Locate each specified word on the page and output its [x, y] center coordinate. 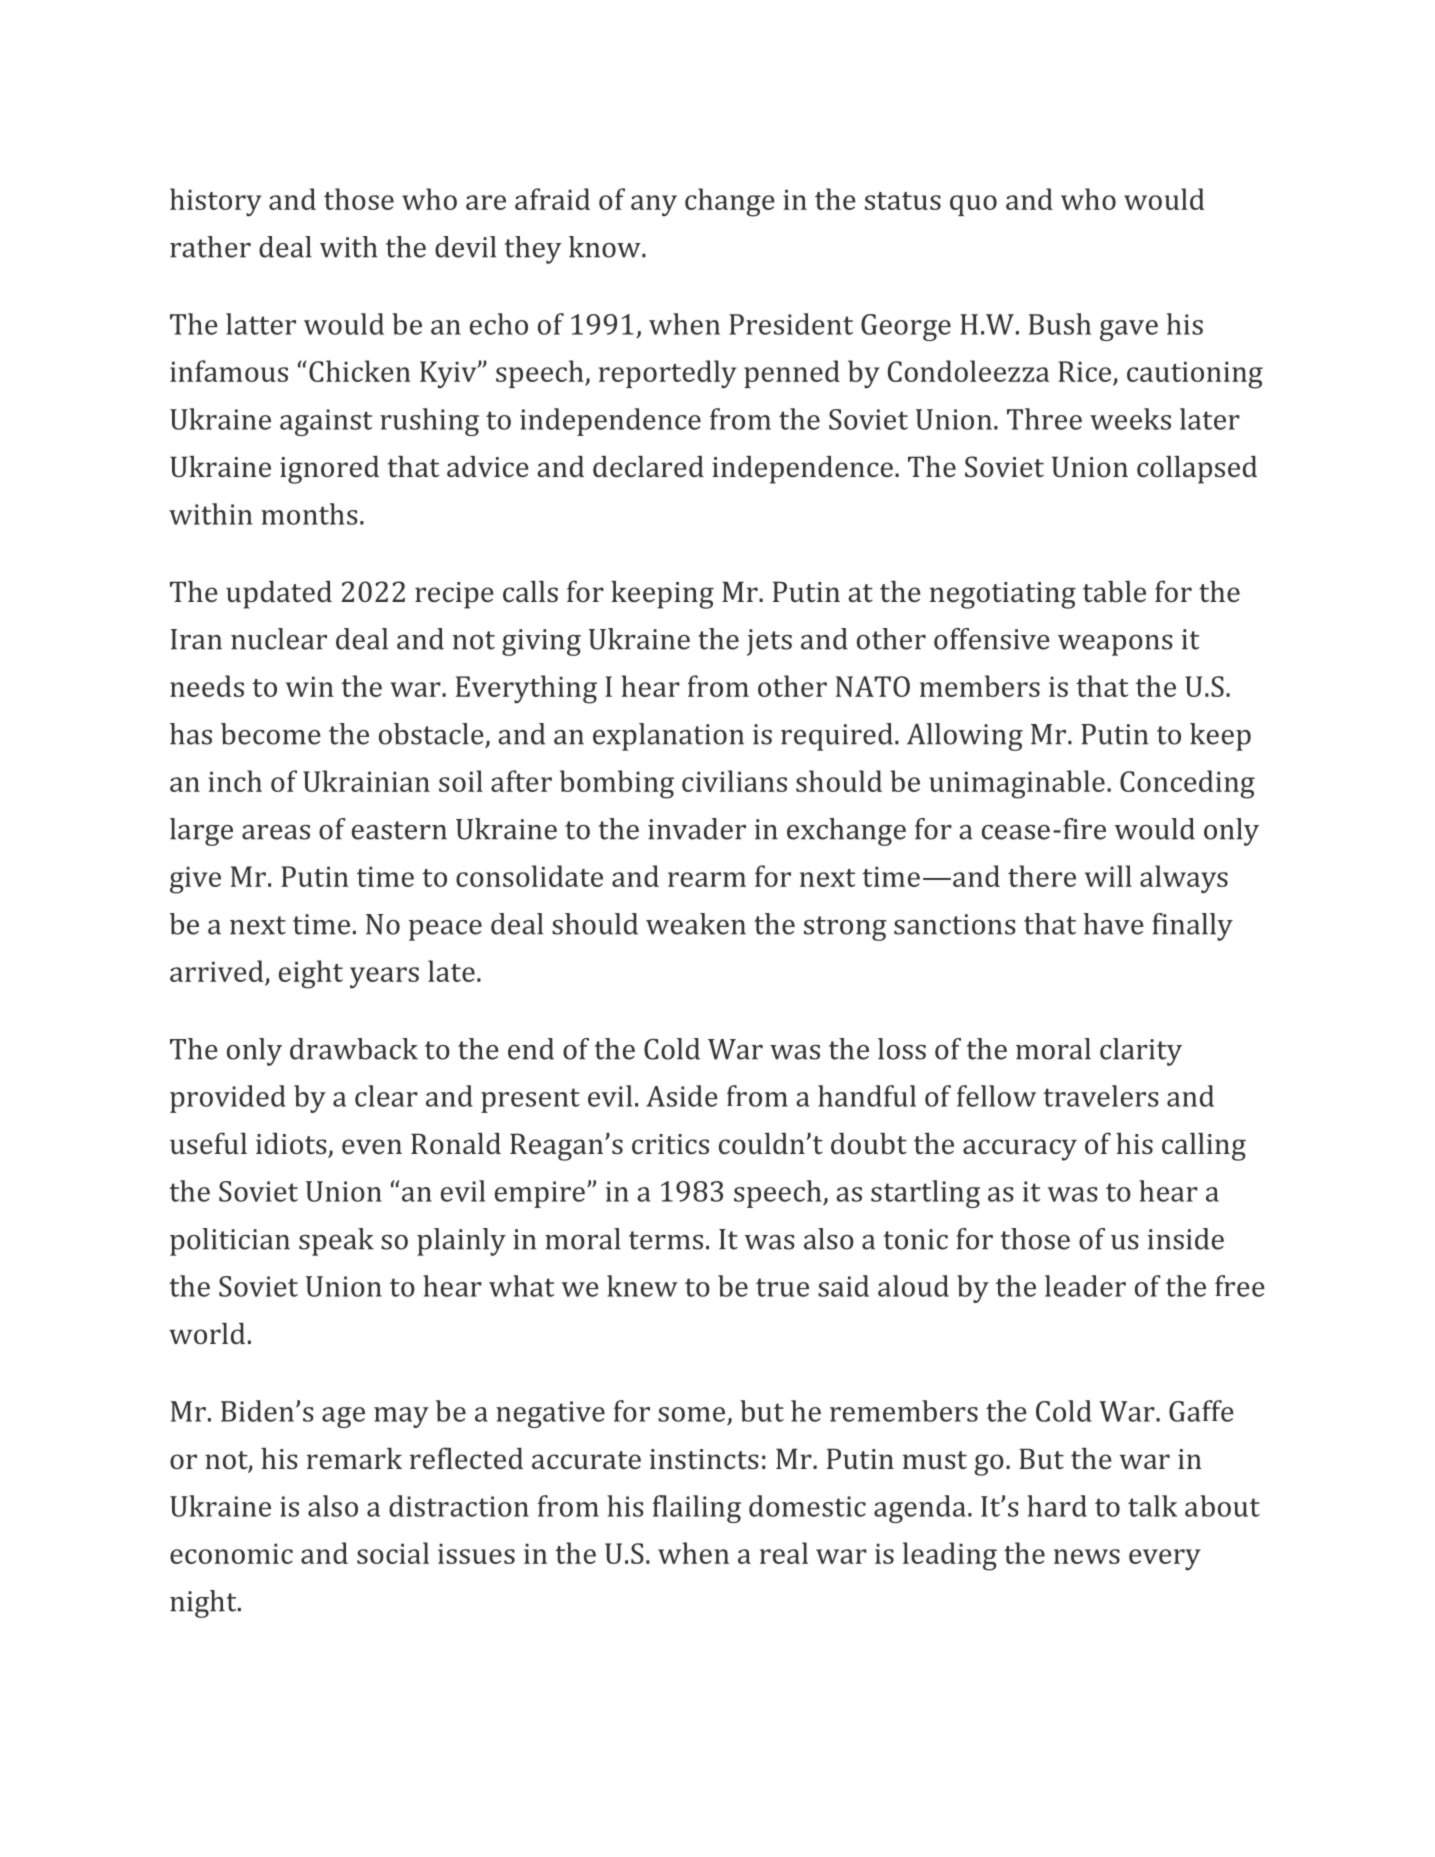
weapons [1115, 645]
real [784, 1553]
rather [210, 247]
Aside [682, 1096]
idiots [292, 1145]
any [654, 205]
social [393, 1553]
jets [769, 642]
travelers [1101, 1096]
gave [1129, 330]
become [271, 734]
